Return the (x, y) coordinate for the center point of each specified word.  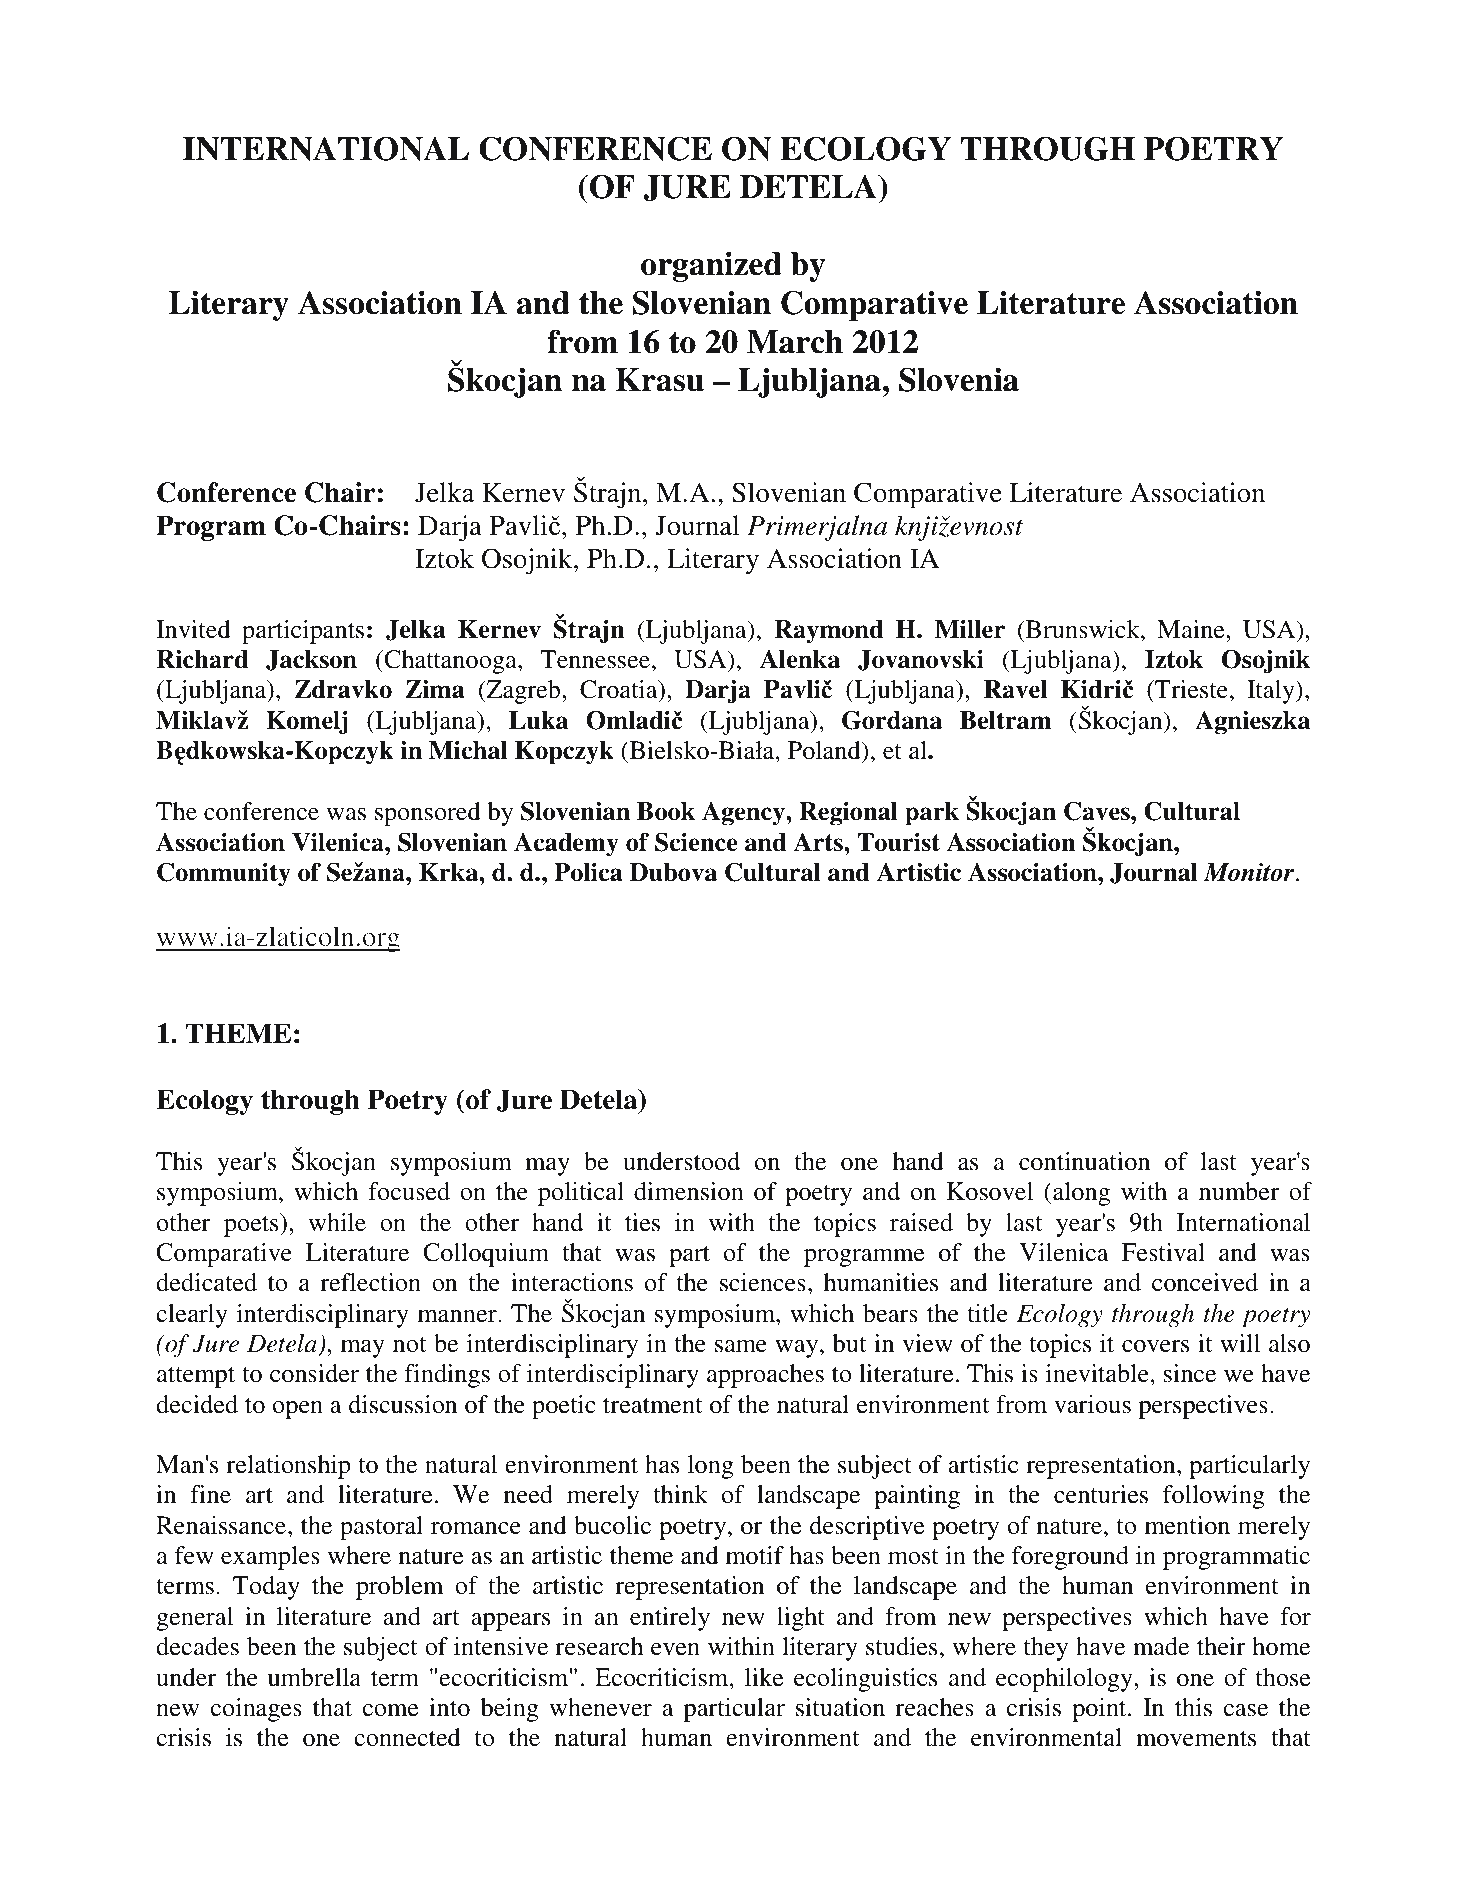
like (764, 1677)
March (795, 342)
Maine (1192, 629)
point (1100, 1710)
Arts (819, 842)
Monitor (1250, 872)
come (390, 1710)
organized (711, 267)
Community (224, 874)
